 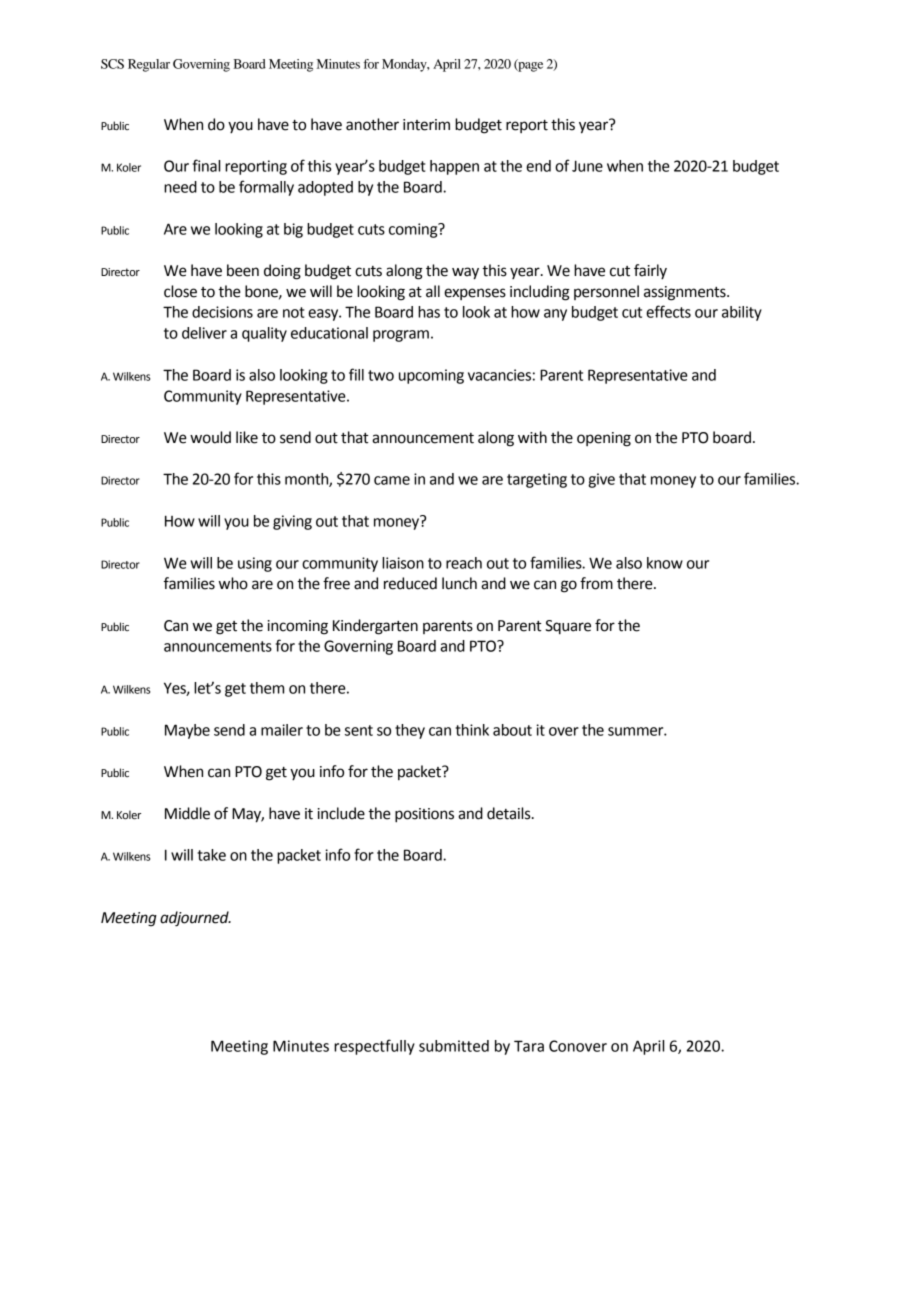 What do you see at coordinates (454, 1046) in the screenshot?
I see `submitted` at bounding box center [454, 1046].
